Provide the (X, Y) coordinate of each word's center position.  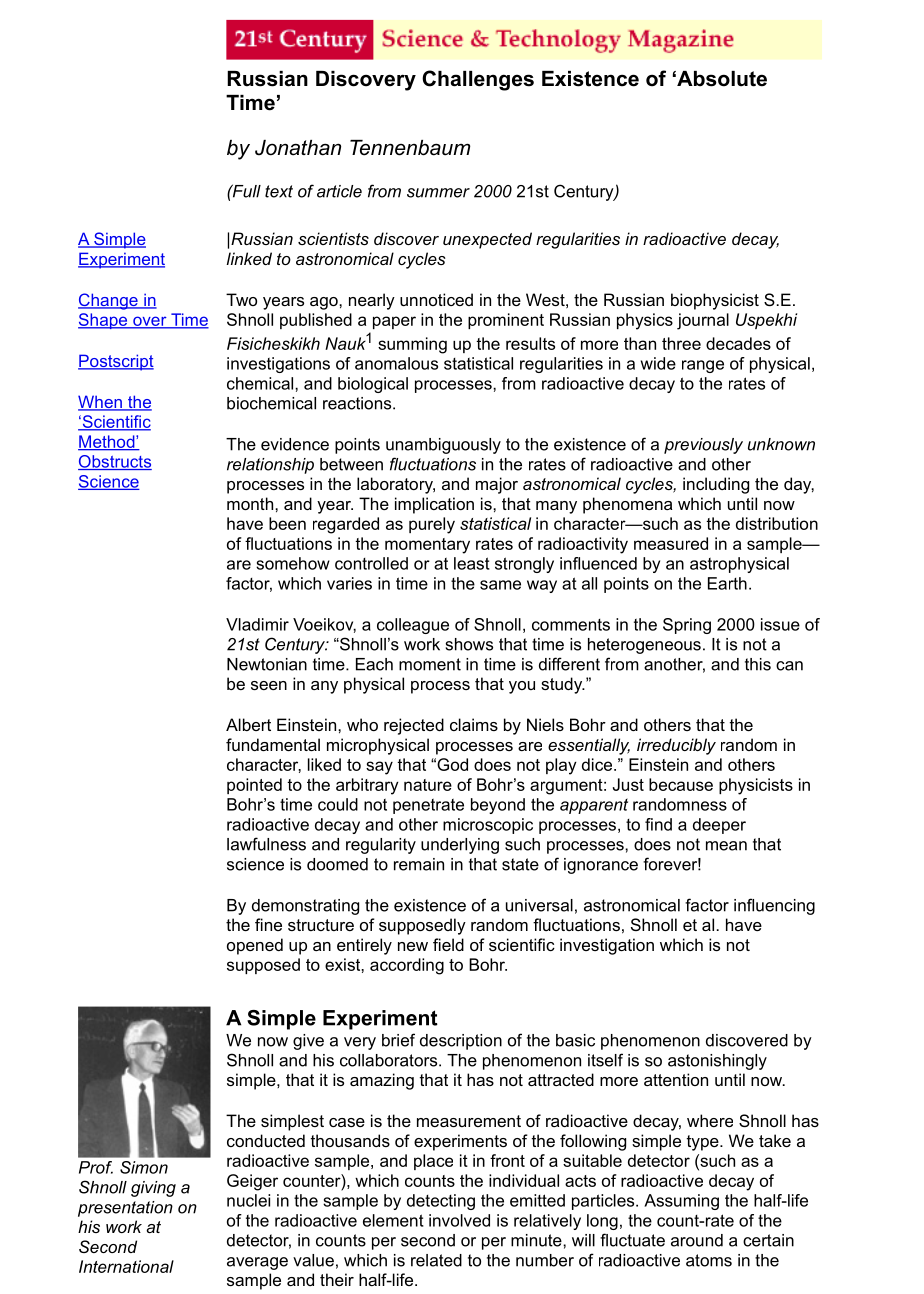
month (250, 503)
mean (726, 846)
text (279, 191)
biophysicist (715, 301)
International (126, 1266)
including (716, 485)
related (436, 1260)
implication (434, 505)
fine (268, 924)
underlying (460, 846)
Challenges (478, 80)
